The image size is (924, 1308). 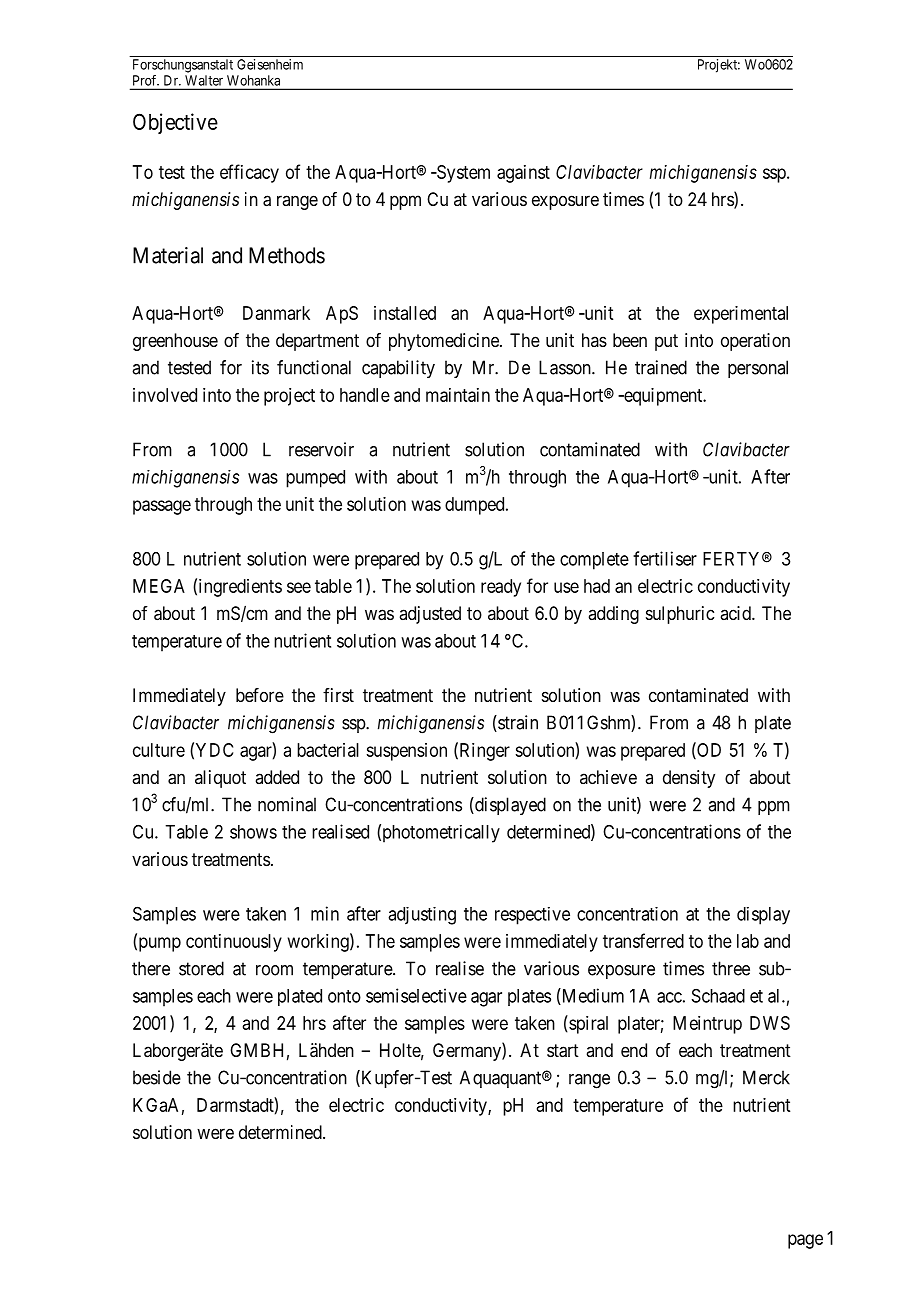 What do you see at coordinates (741, 315) in the screenshot?
I see `experimental` at bounding box center [741, 315].
